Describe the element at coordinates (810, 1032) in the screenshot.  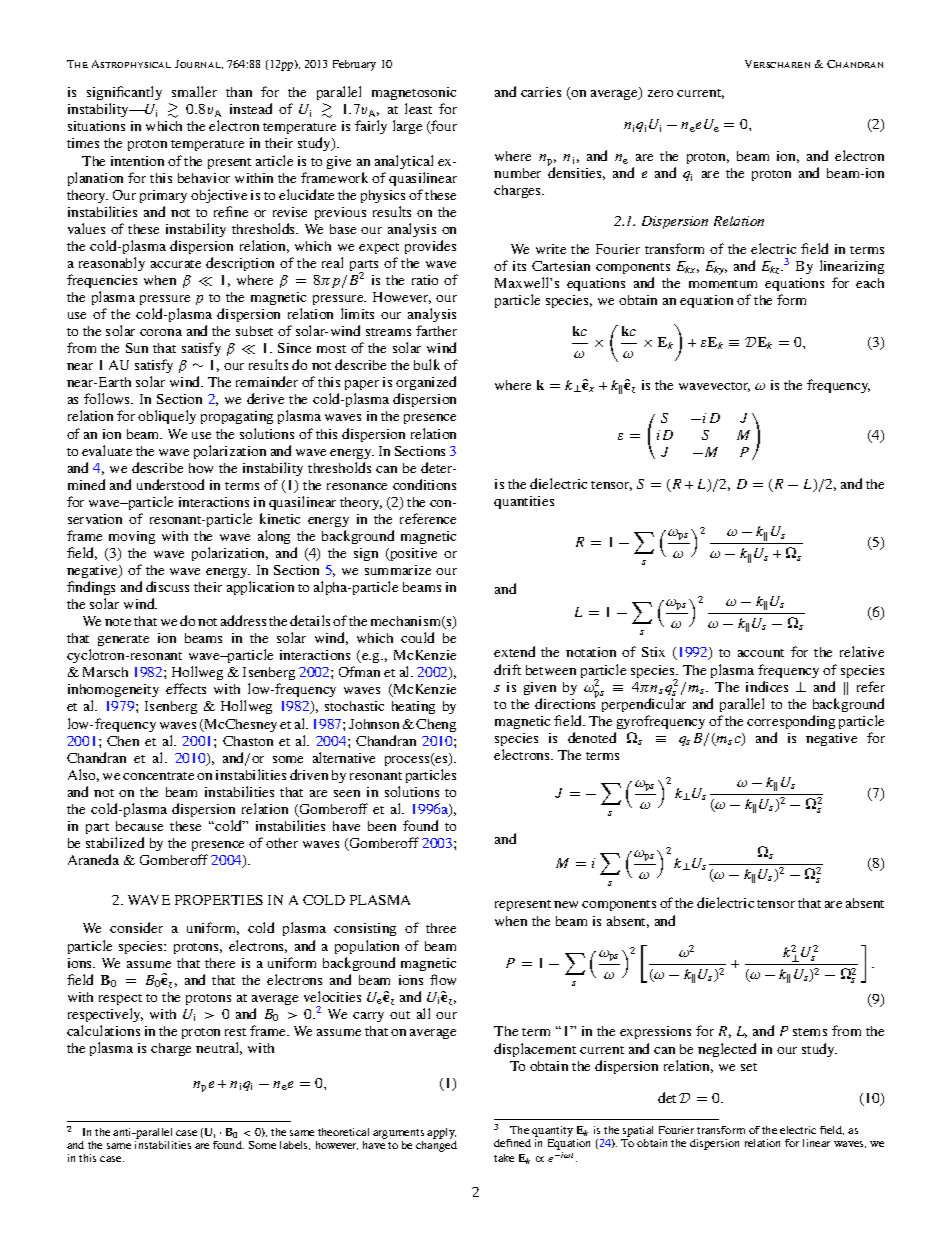
I see `stems` at that location.
